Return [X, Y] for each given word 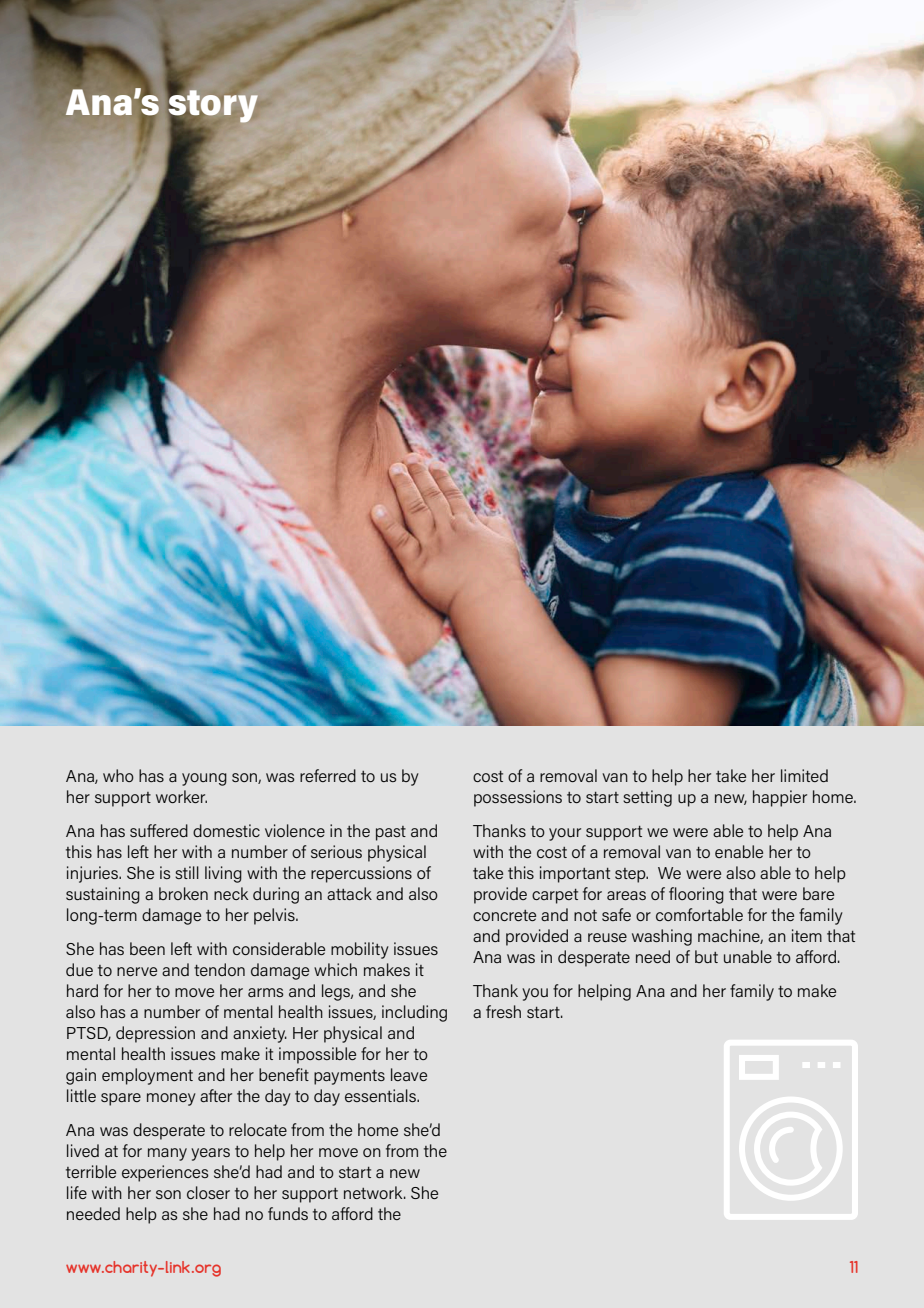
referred [328, 775]
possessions [518, 798]
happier [780, 798]
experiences [165, 1173]
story [212, 106]
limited [804, 775]
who [118, 775]
